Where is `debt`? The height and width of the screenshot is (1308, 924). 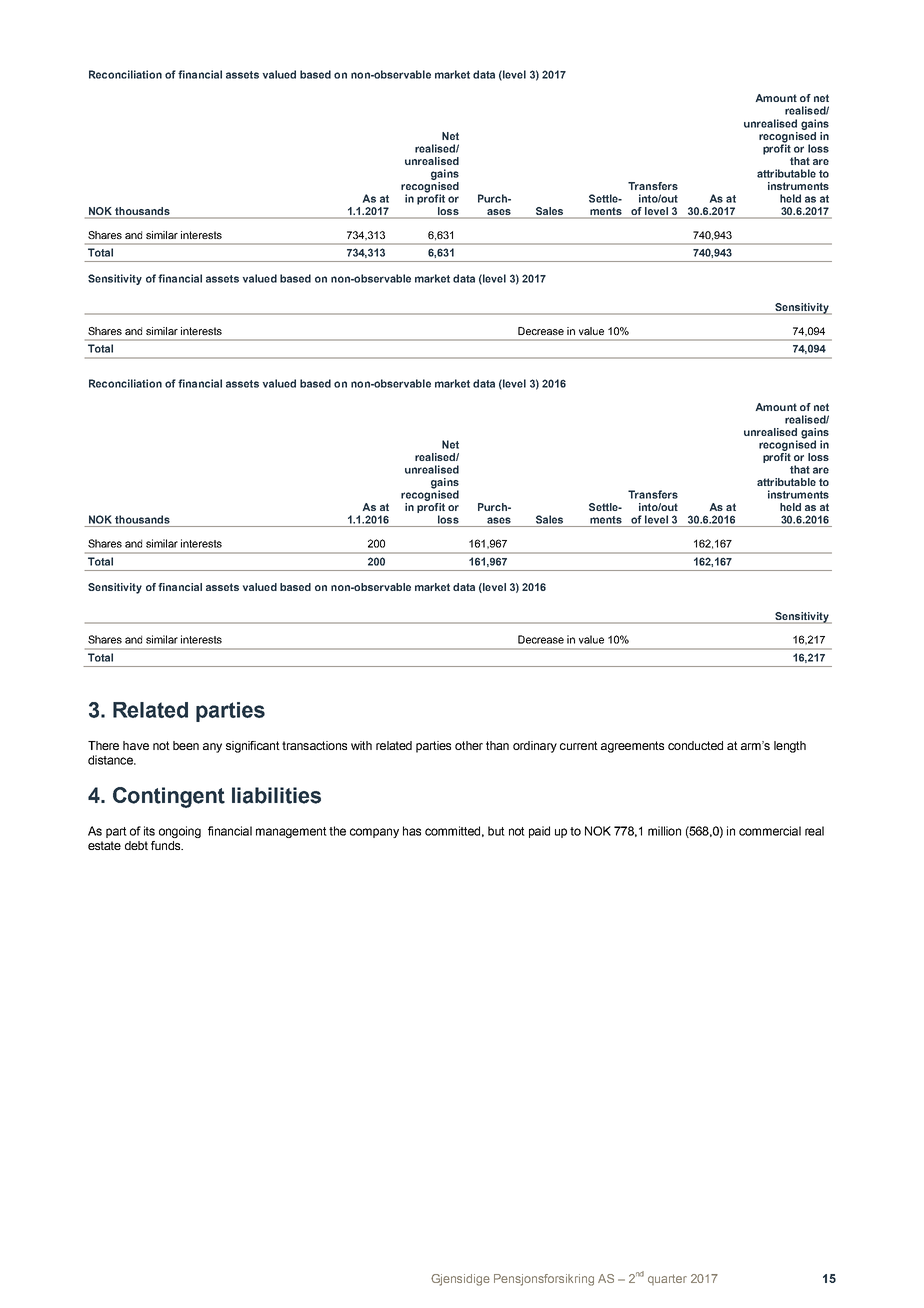 debt is located at coordinates (136, 845).
